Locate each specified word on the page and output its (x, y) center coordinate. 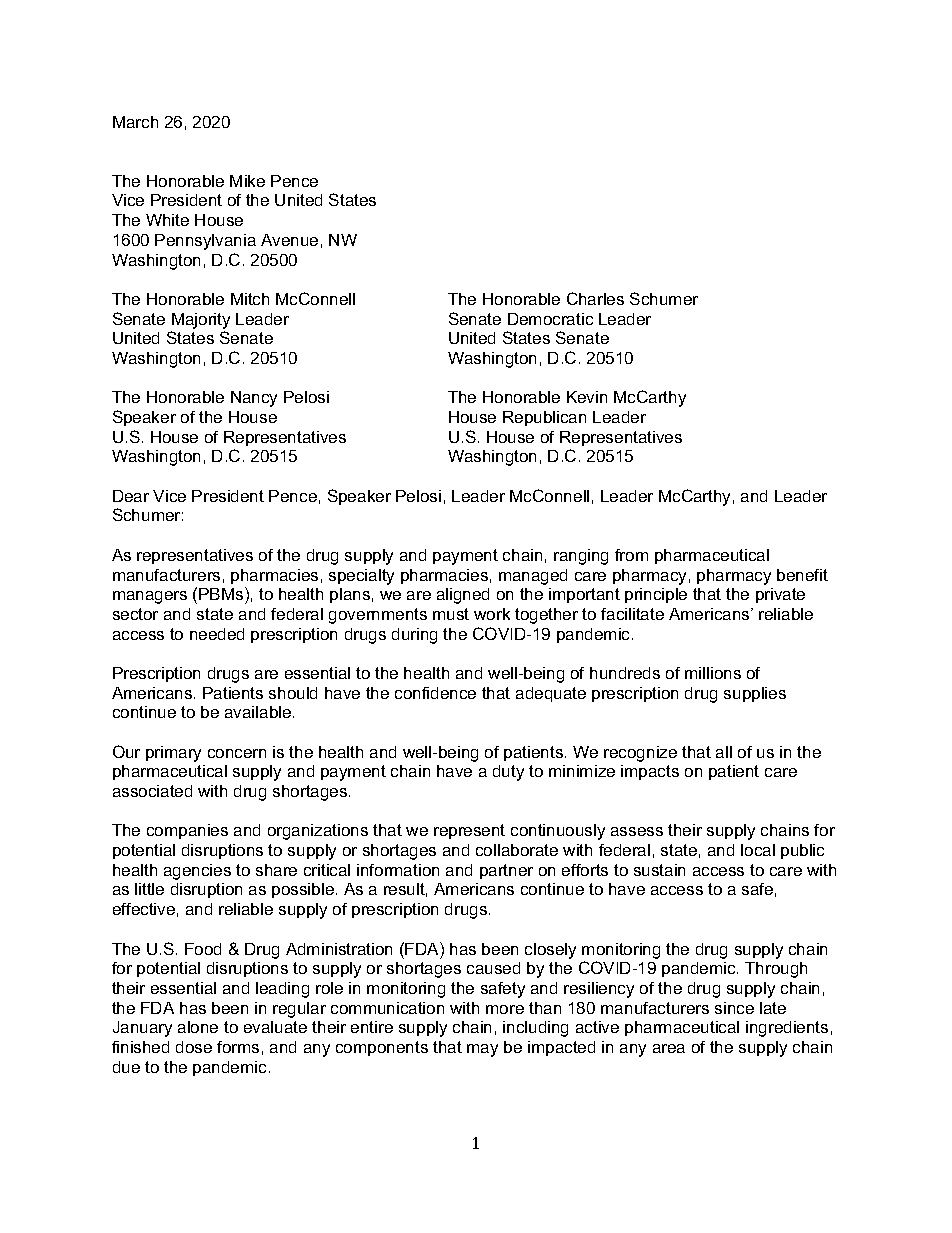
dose (194, 1047)
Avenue (289, 240)
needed (217, 634)
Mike (247, 181)
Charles (595, 298)
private (780, 595)
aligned (463, 596)
